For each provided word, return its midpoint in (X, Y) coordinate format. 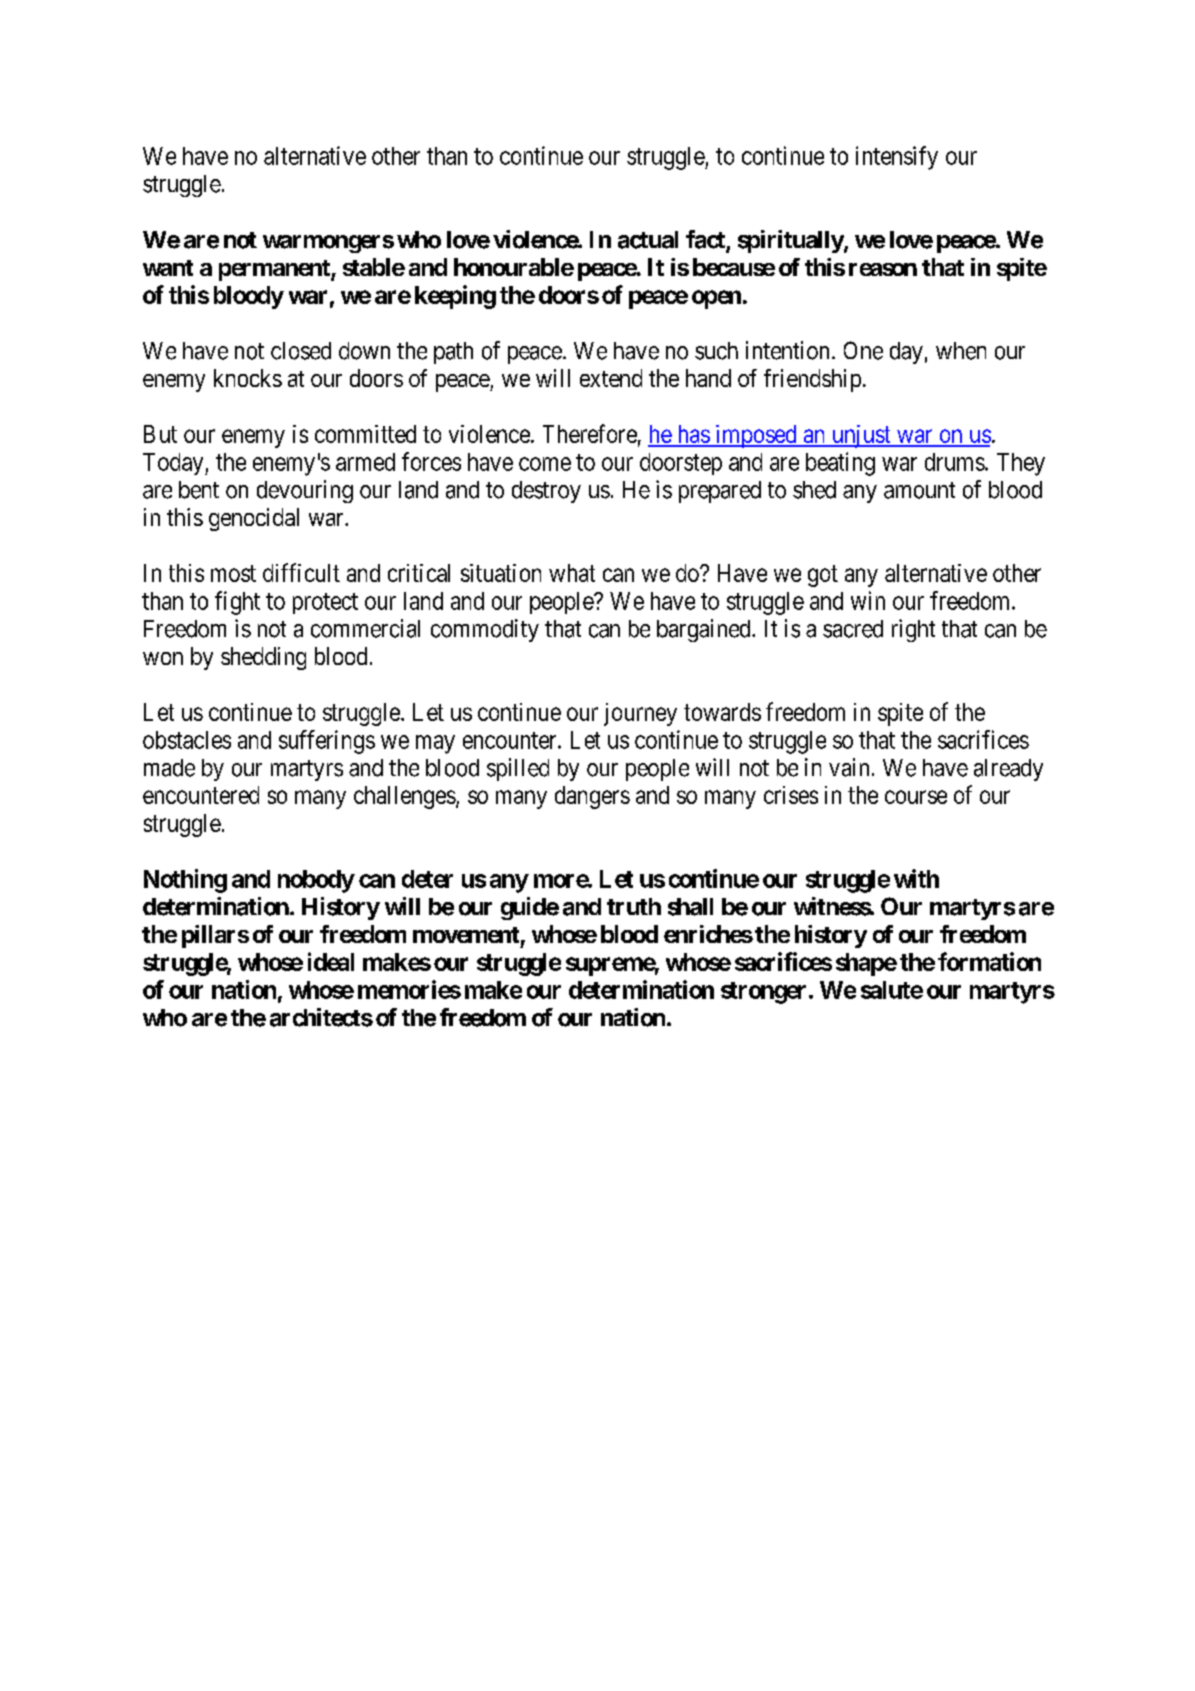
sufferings (327, 742)
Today (174, 464)
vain (849, 767)
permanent (275, 270)
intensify (897, 158)
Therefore (590, 433)
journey (640, 714)
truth (634, 906)
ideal (331, 961)
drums (955, 462)
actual (648, 240)
